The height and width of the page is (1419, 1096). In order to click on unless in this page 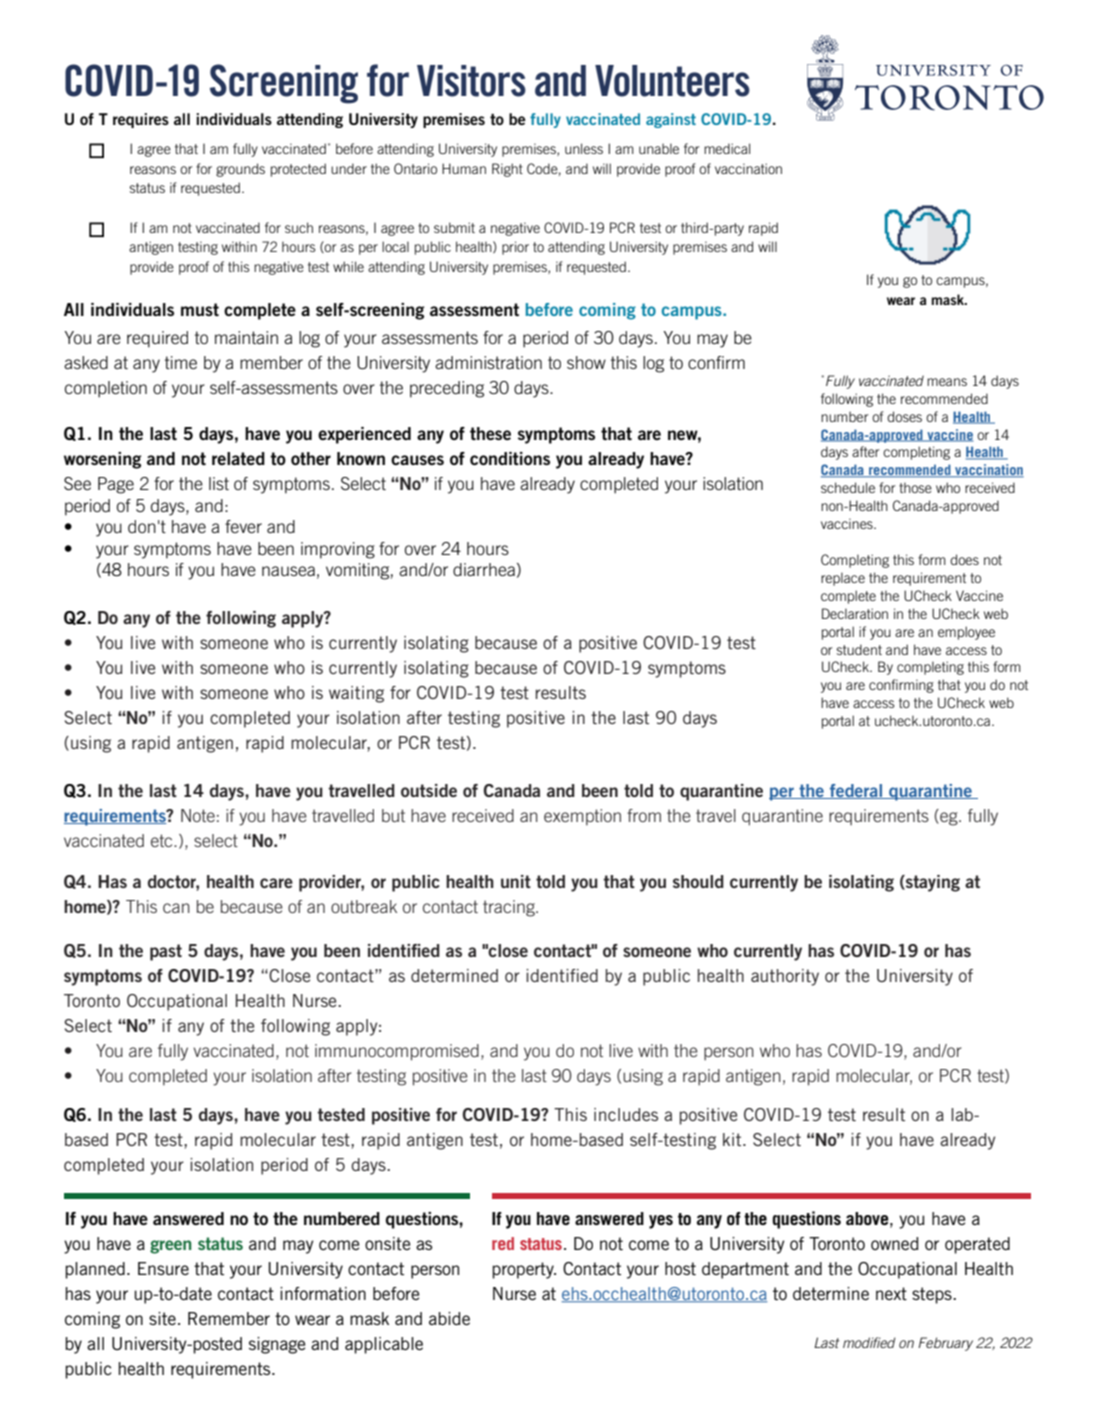, I will do `click(584, 148)`.
